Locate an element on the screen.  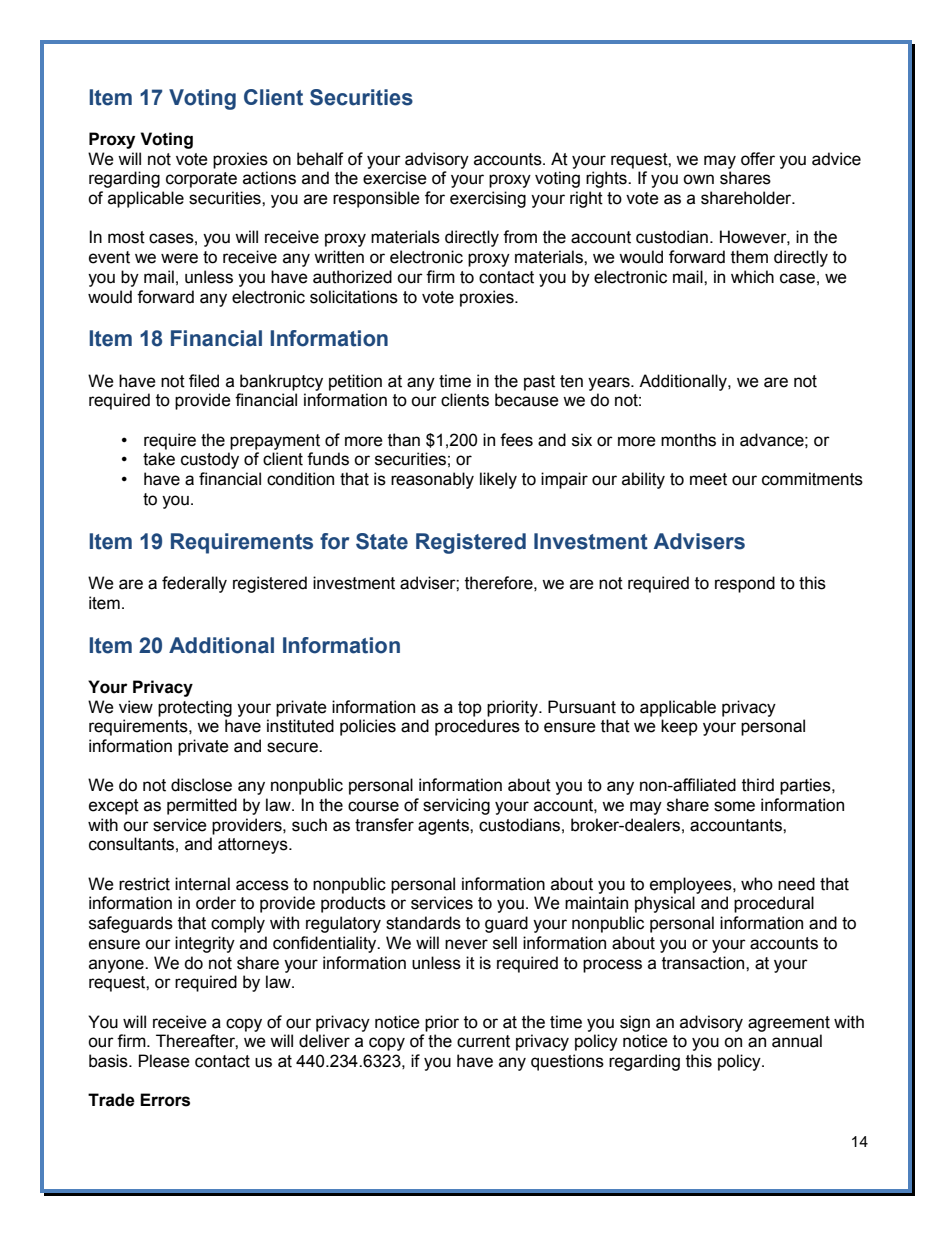
custody is located at coordinates (210, 460).
